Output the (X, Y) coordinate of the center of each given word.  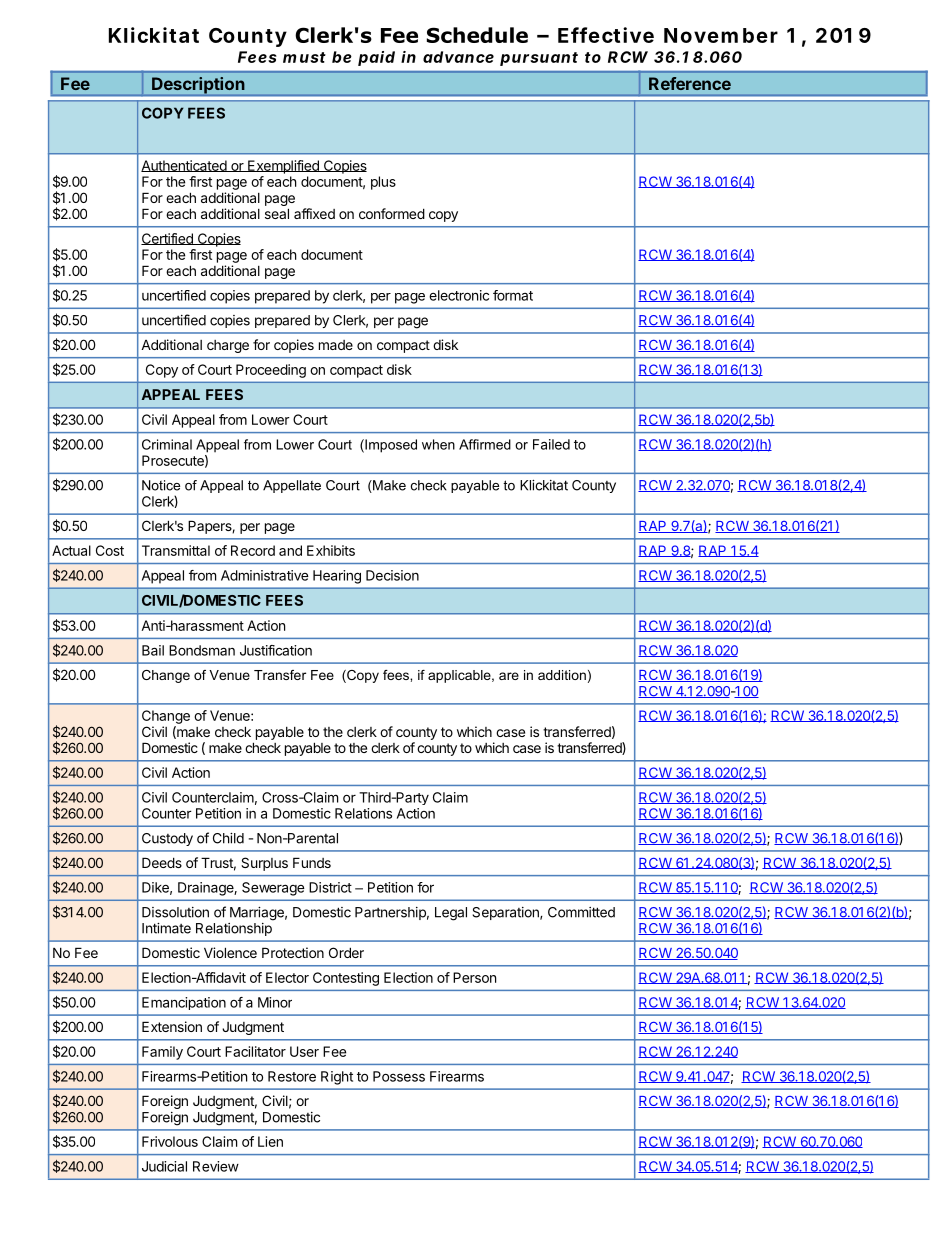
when (438, 444)
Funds (312, 862)
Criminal (167, 444)
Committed (581, 912)
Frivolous (170, 1141)
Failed (551, 444)
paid (376, 58)
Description (198, 86)
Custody (167, 839)
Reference (690, 83)
